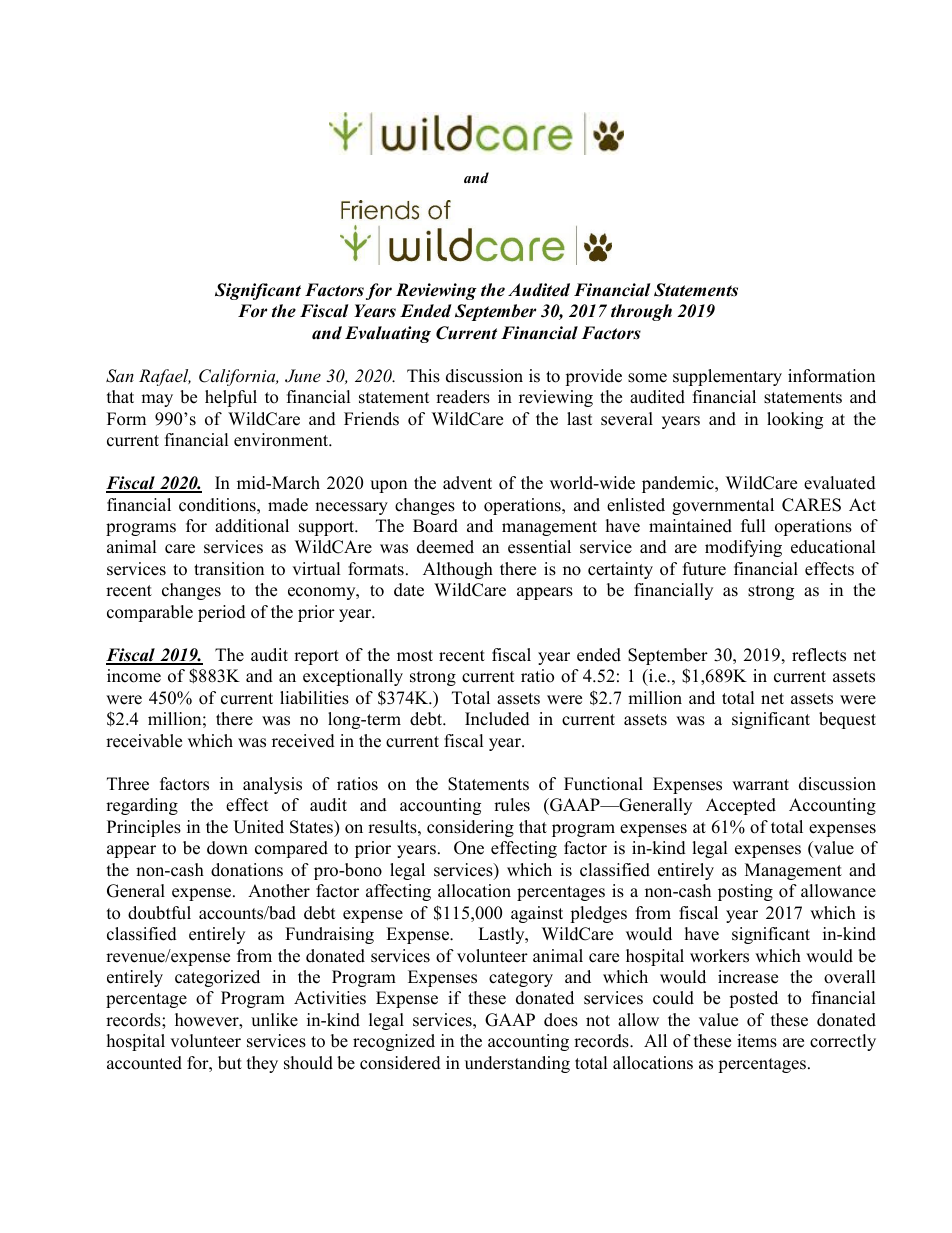 The height and width of the screenshot is (1233, 952). I want to click on Evaluating, so click(388, 334).
